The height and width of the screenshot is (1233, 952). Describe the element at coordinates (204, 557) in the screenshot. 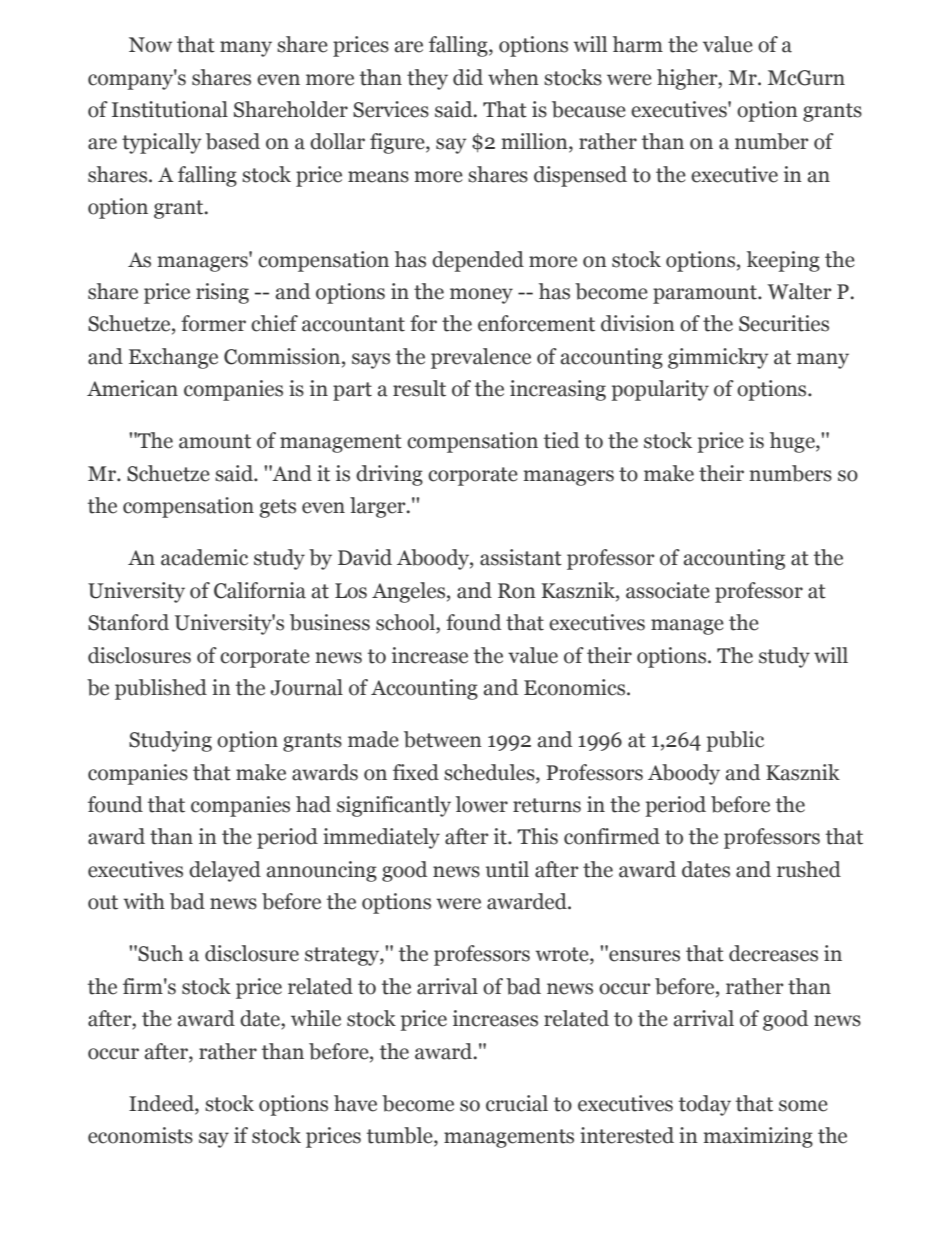

I see `academic` at that location.
